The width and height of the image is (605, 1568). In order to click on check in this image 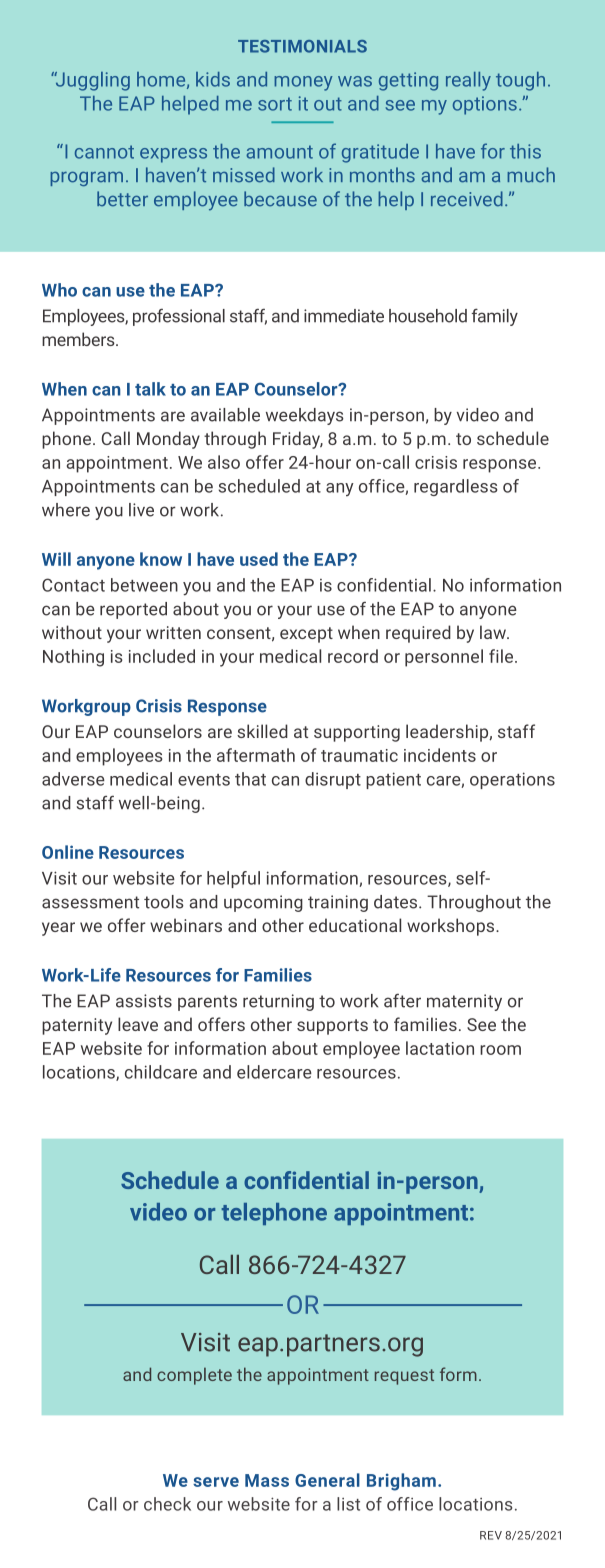, I will do `click(167, 1504)`.
